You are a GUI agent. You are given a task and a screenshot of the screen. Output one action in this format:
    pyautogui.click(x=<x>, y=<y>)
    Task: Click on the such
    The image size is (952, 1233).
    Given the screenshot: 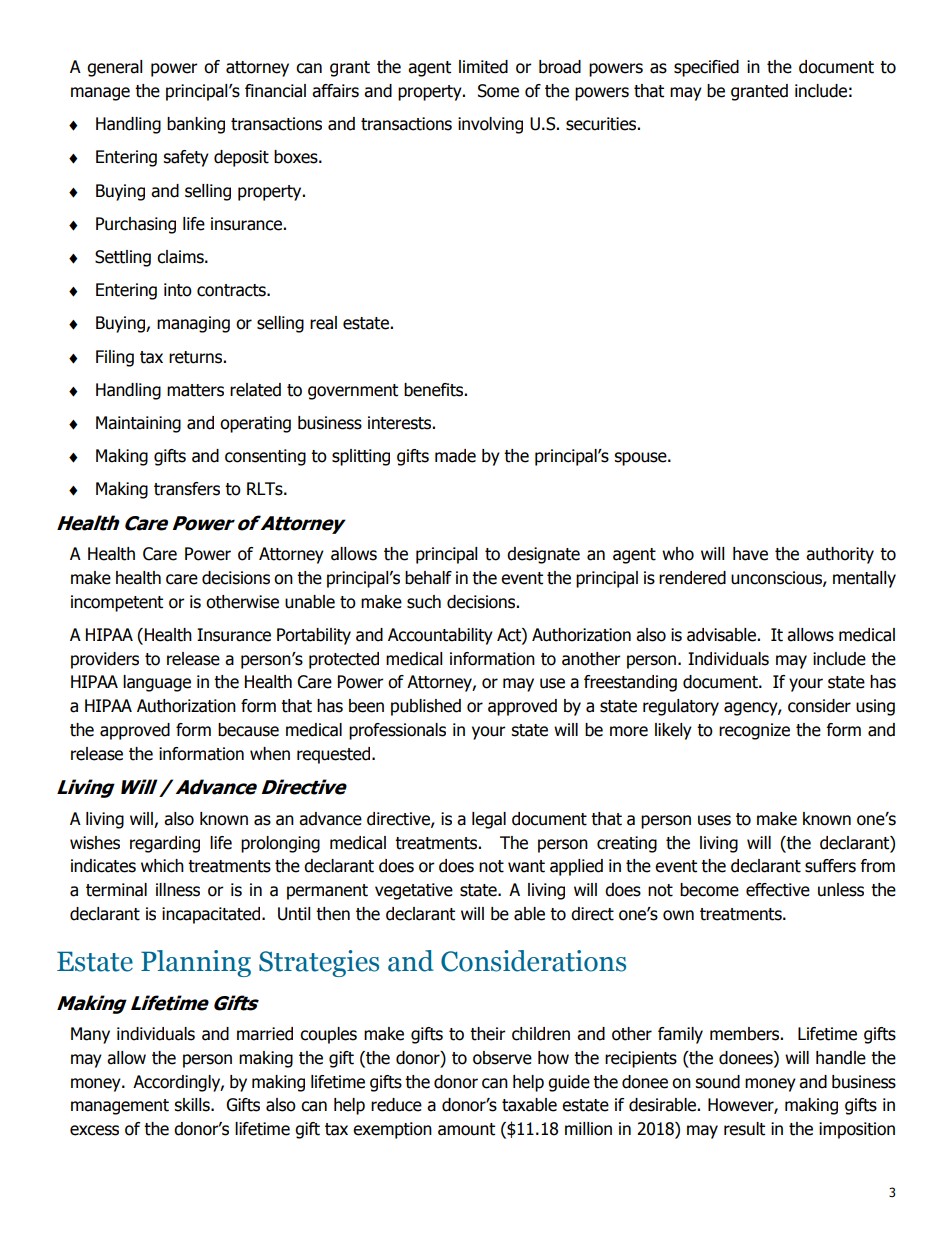 What is the action you would take?
    pyautogui.click(x=424, y=602)
